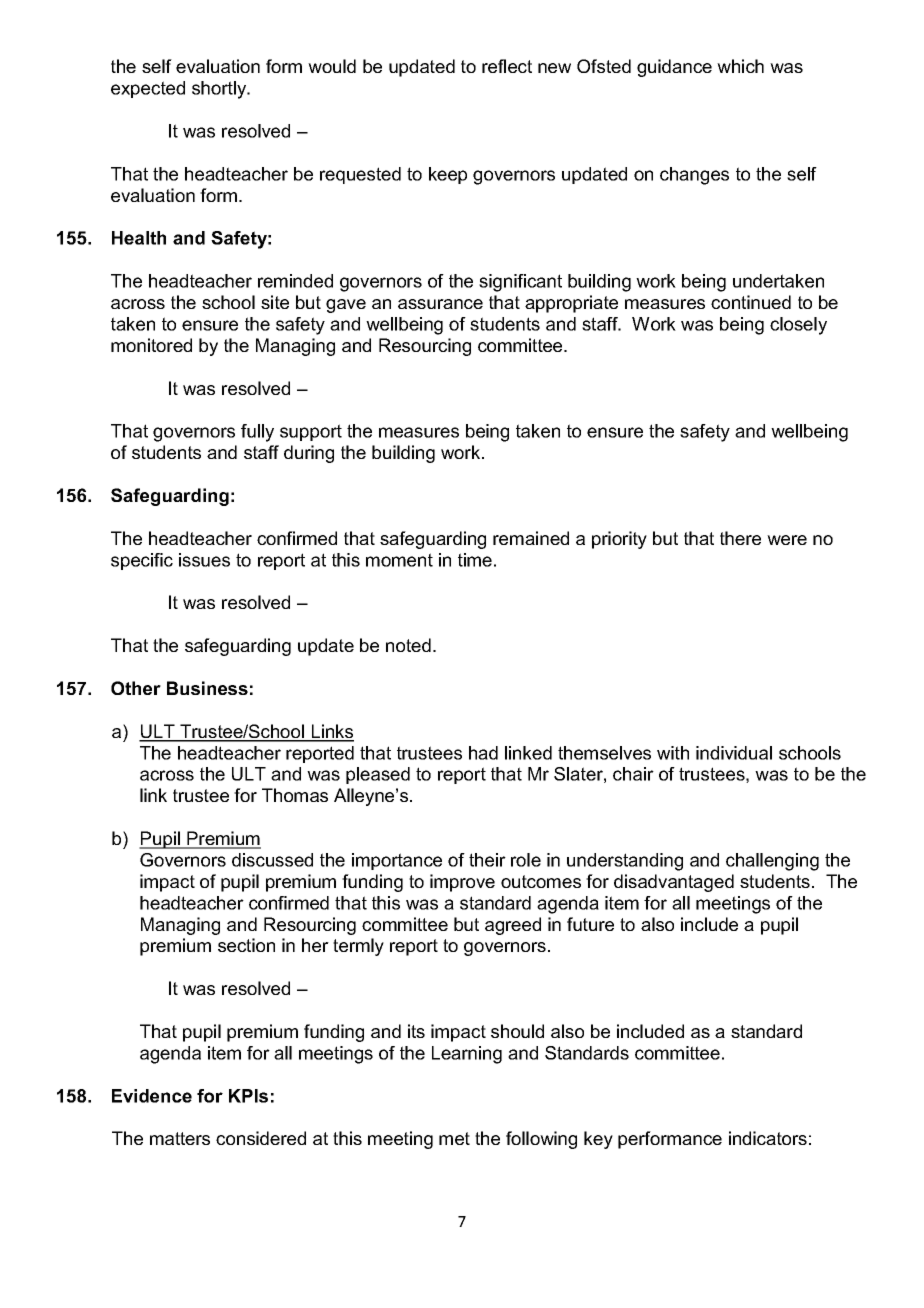 Image resolution: width=924 pixels, height=1308 pixels. Describe the element at coordinates (295, 795) in the page. I see `Thomas` at that location.
